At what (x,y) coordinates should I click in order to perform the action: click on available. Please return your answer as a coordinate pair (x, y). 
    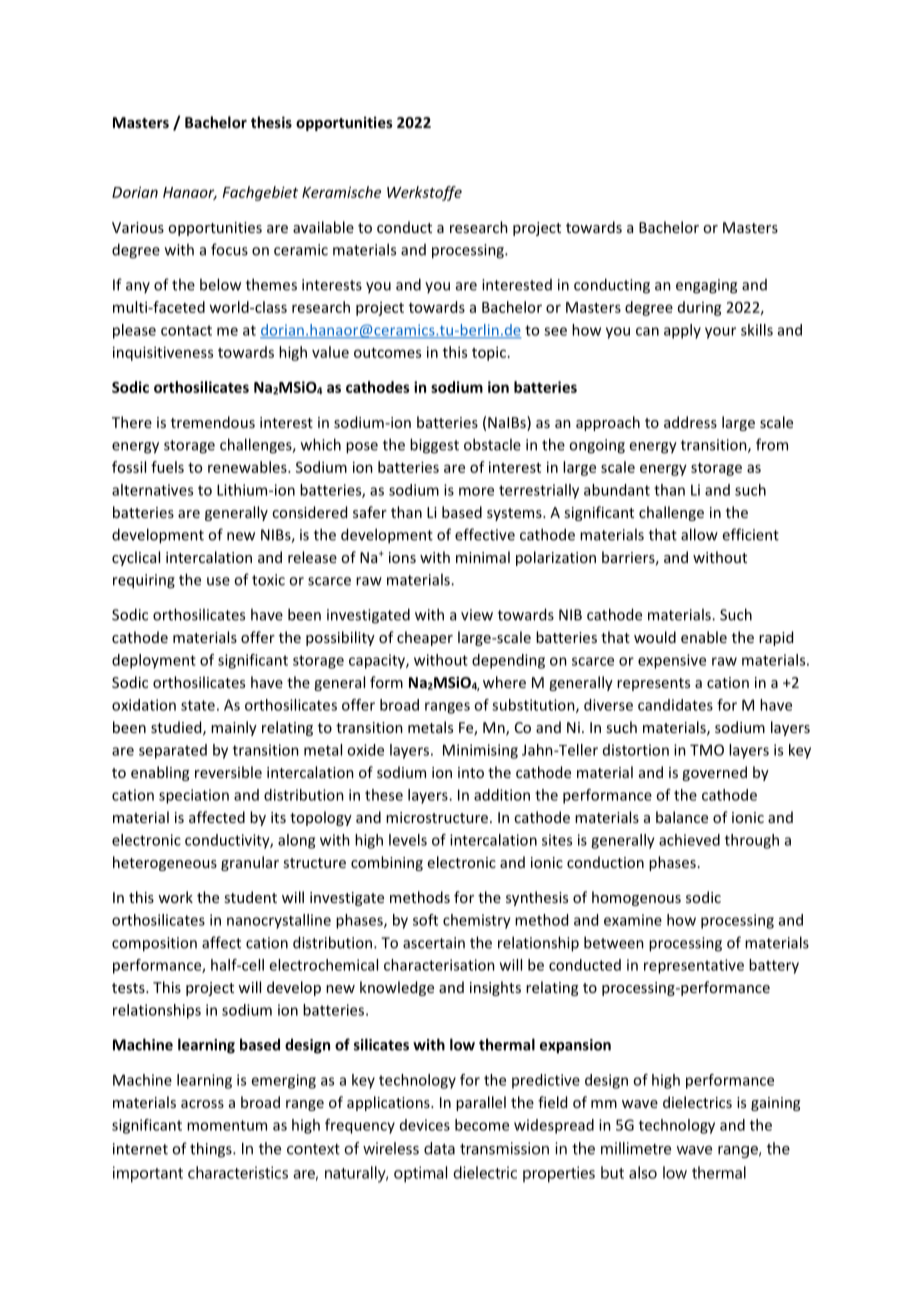
    Looking at the image, I should click on (323, 227).
